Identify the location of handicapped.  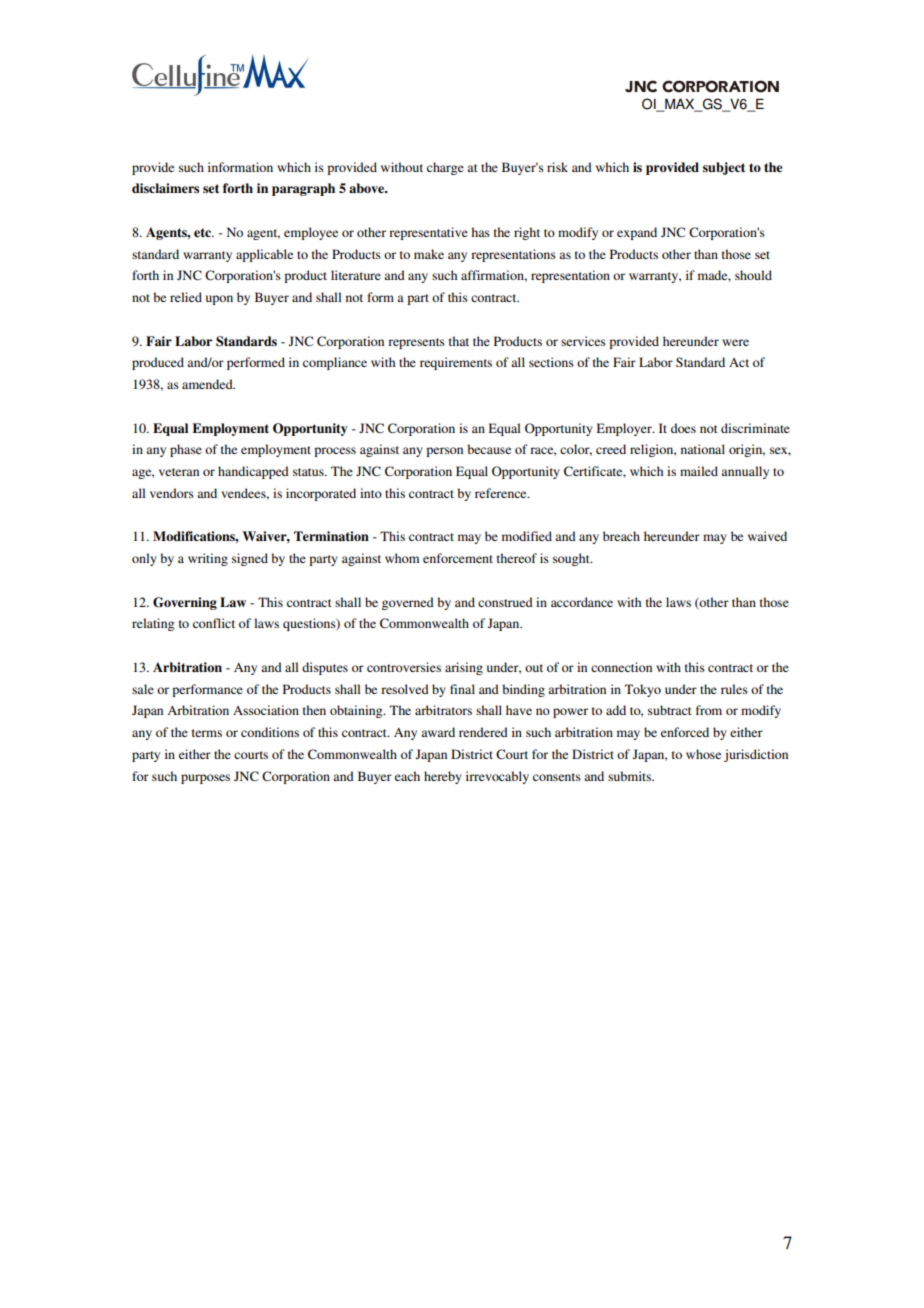
(253, 472).
